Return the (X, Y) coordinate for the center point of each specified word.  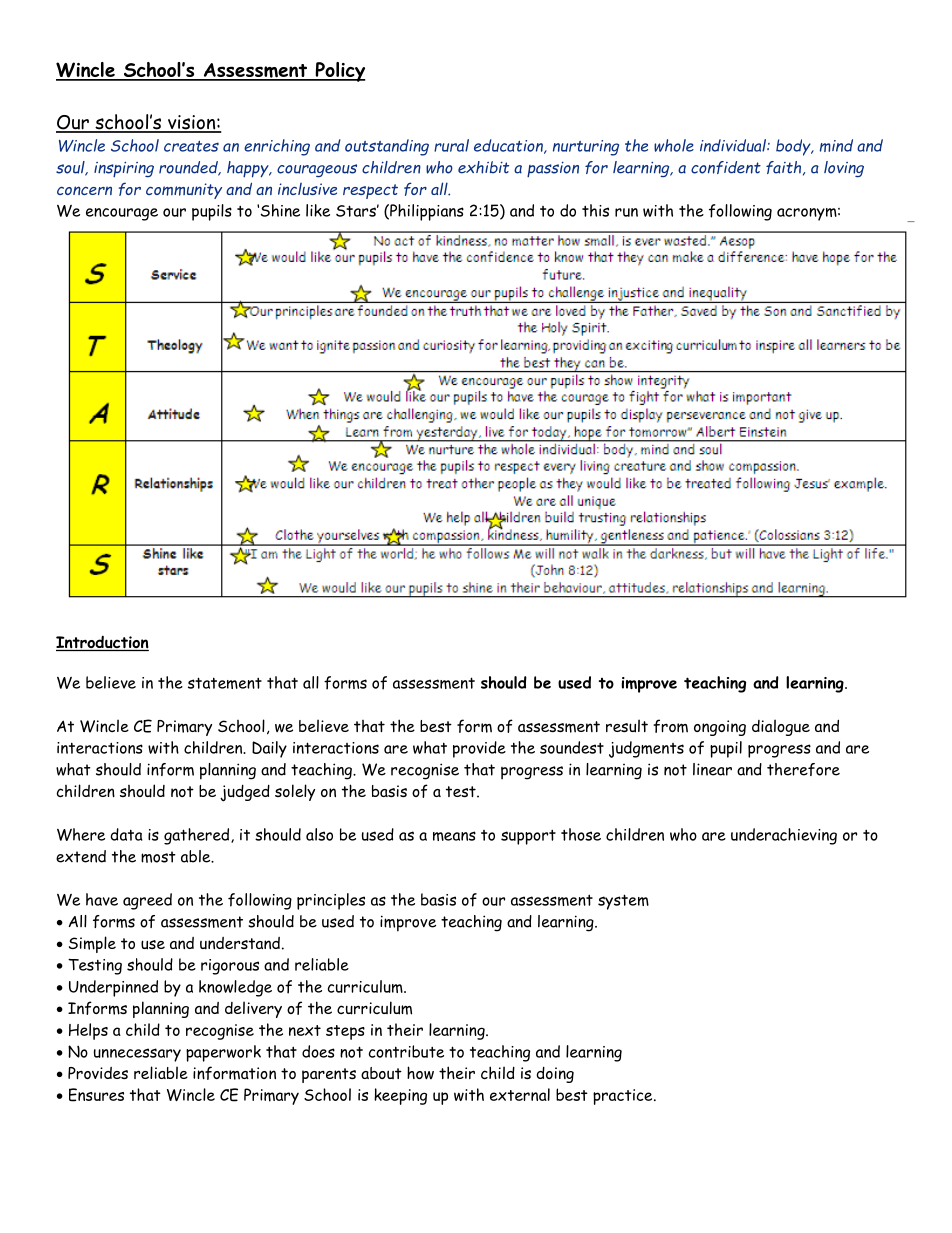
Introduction (102, 643)
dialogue (781, 727)
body (794, 147)
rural (451, 145)
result (627, 726)
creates (191, 146)
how (420, 1073)
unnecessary (137, 1055)
